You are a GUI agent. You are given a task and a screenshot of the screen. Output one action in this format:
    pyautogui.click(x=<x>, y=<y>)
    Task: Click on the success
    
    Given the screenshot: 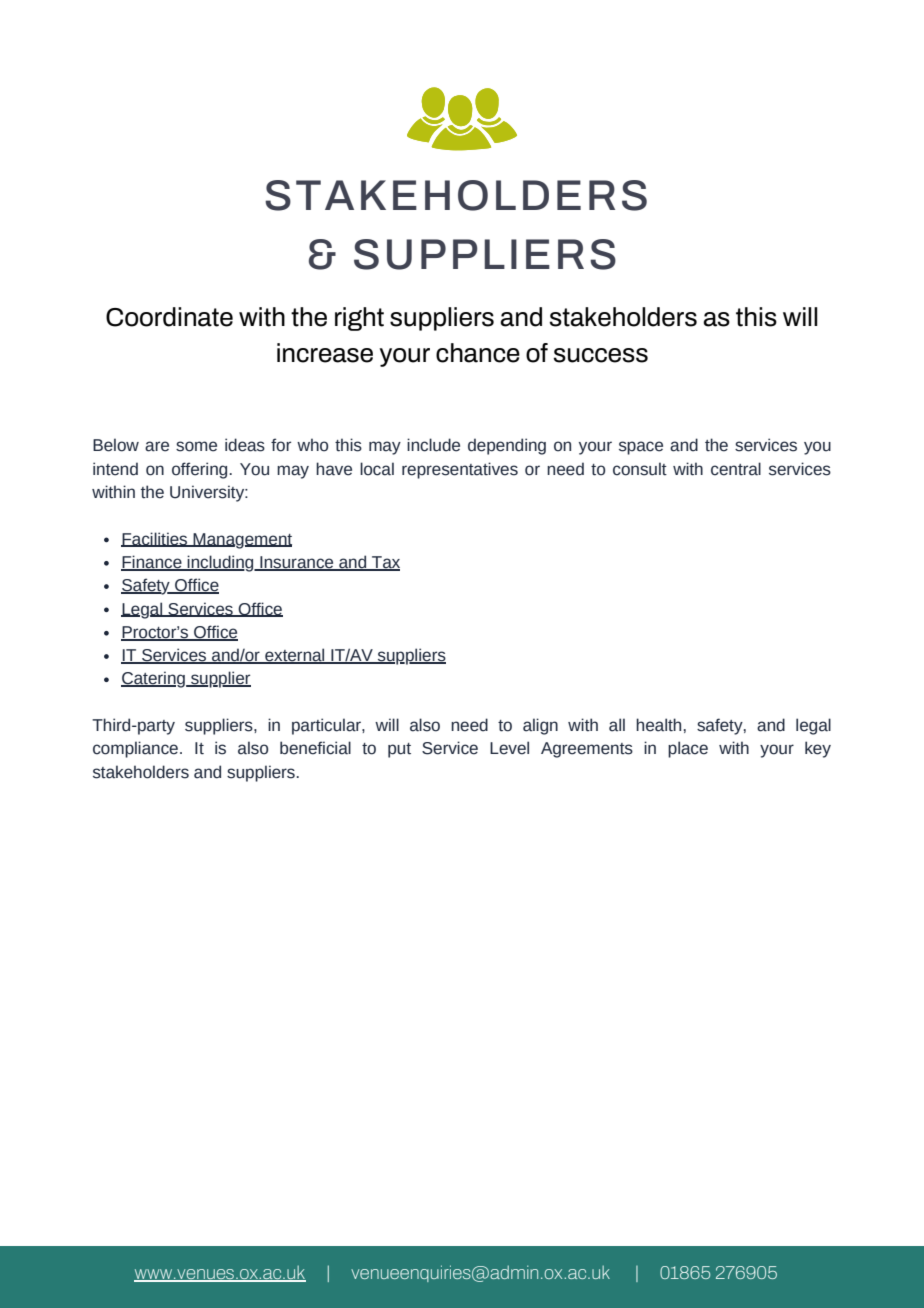 What is the action you would take?
    pyautogui.click(x=600, y=355)
